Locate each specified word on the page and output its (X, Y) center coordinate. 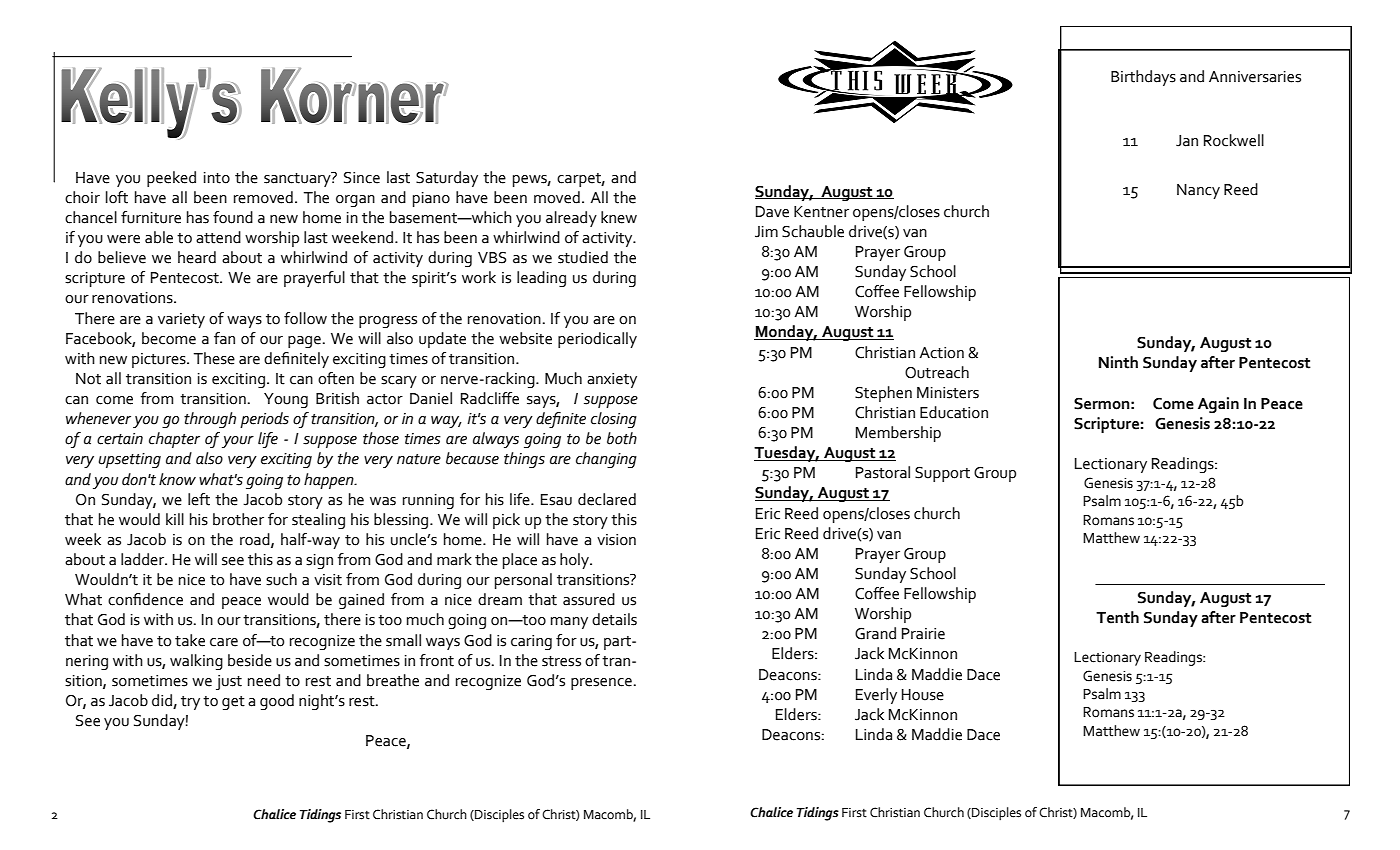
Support (942, 474)
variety (181, 320)
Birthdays (1143, 78)
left (199, 499)
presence (601, 684)
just (229, 682)
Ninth (1118, 362)
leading (541, 279)
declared (607, 499)
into (217, 178)
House (923, 695)
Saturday (447, 179)
